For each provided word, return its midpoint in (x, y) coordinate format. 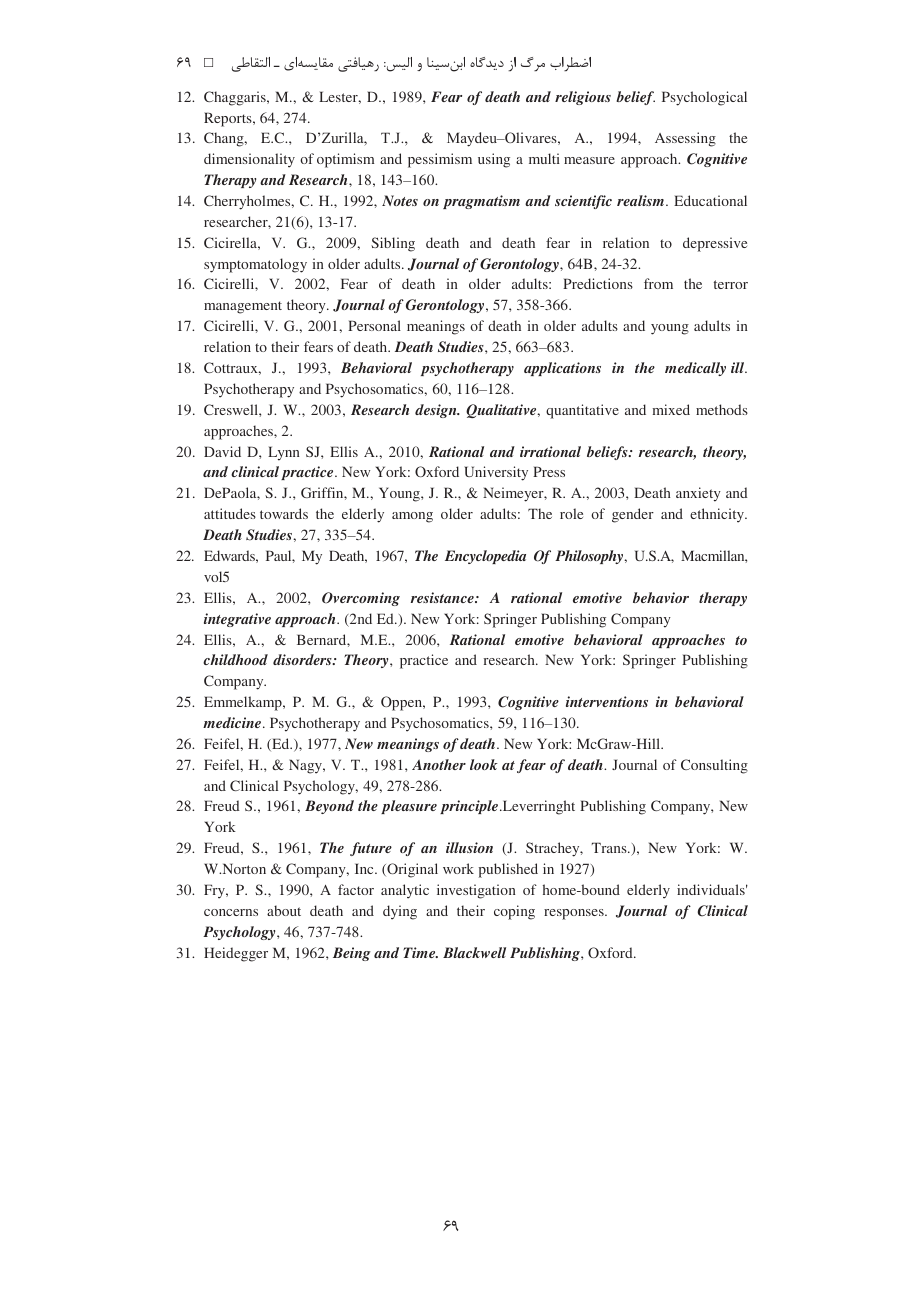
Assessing (685, 139)
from (658, 283)
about (284, 910)
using (494, 160)
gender (633, 515)
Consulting (714, 766)
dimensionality (249, 160)
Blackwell (474, 952)
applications (562, 369)
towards (284, 513)
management (243, 307)
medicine (233, 722)
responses (575, 914)
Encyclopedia (485, 557)
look (484, 764)
